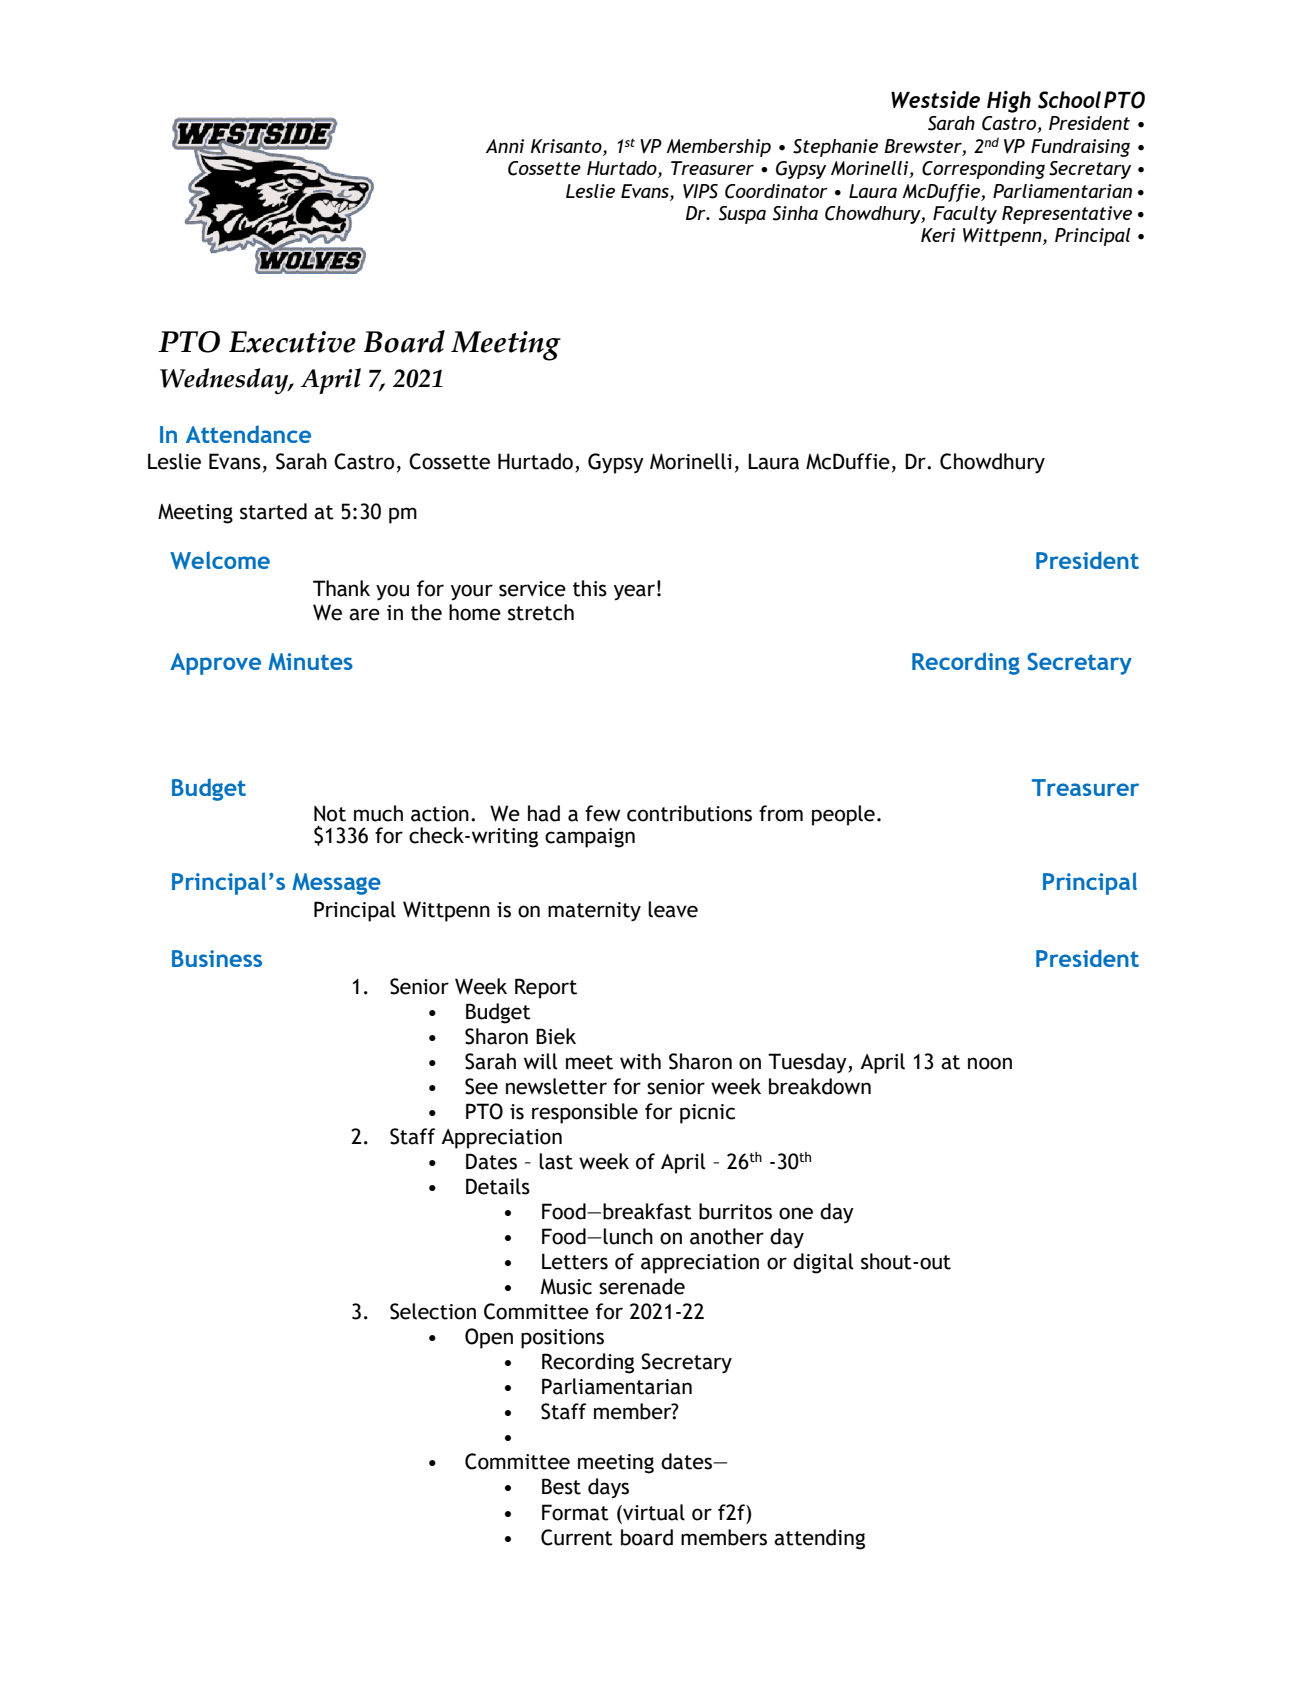 The width and height of the screenshot is (1302, 1685). Describe the element at coordinates (498, 1186) in the screenshot. I see `Details` at that location.
